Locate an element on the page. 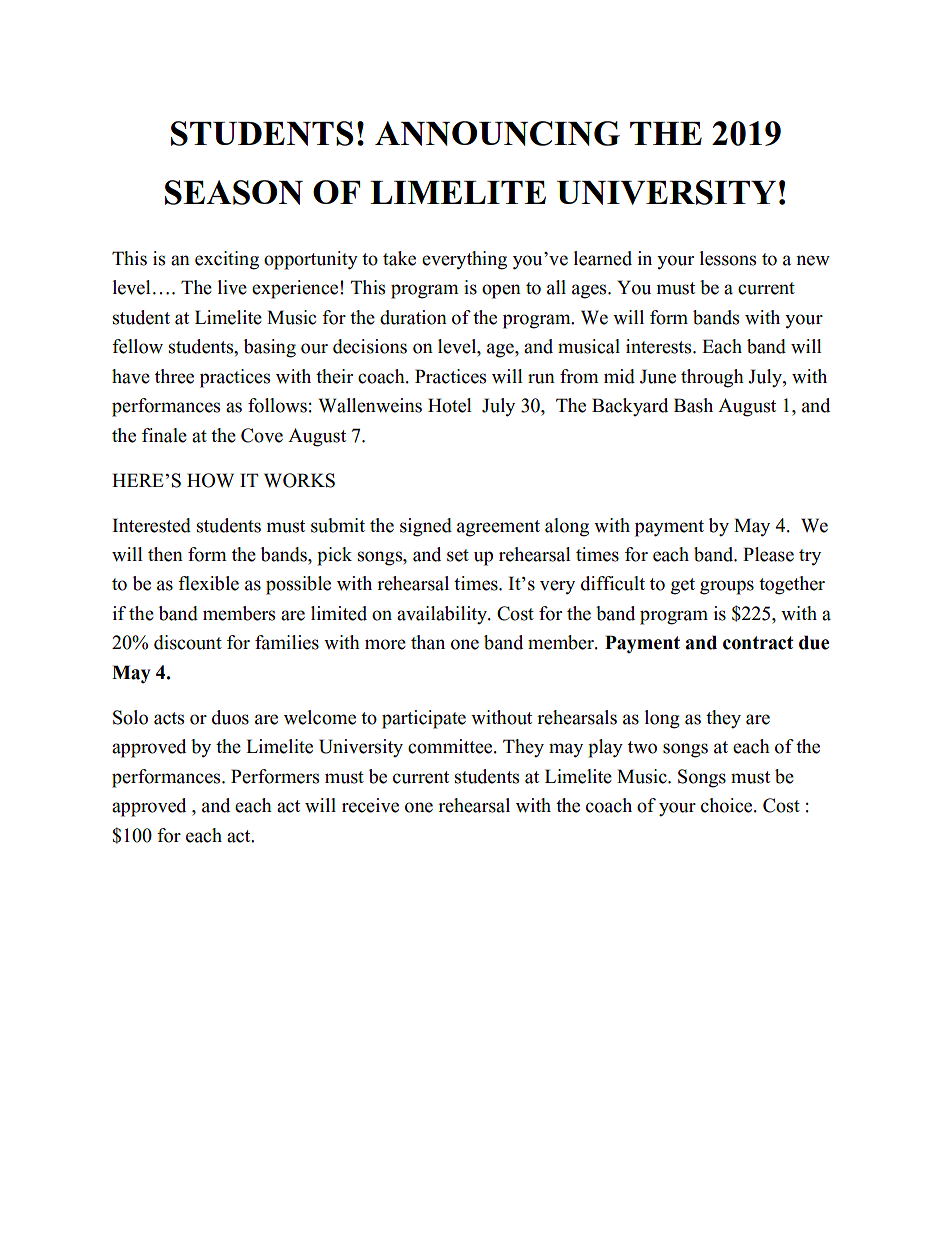  discount is located at coordinates (188, 642).
